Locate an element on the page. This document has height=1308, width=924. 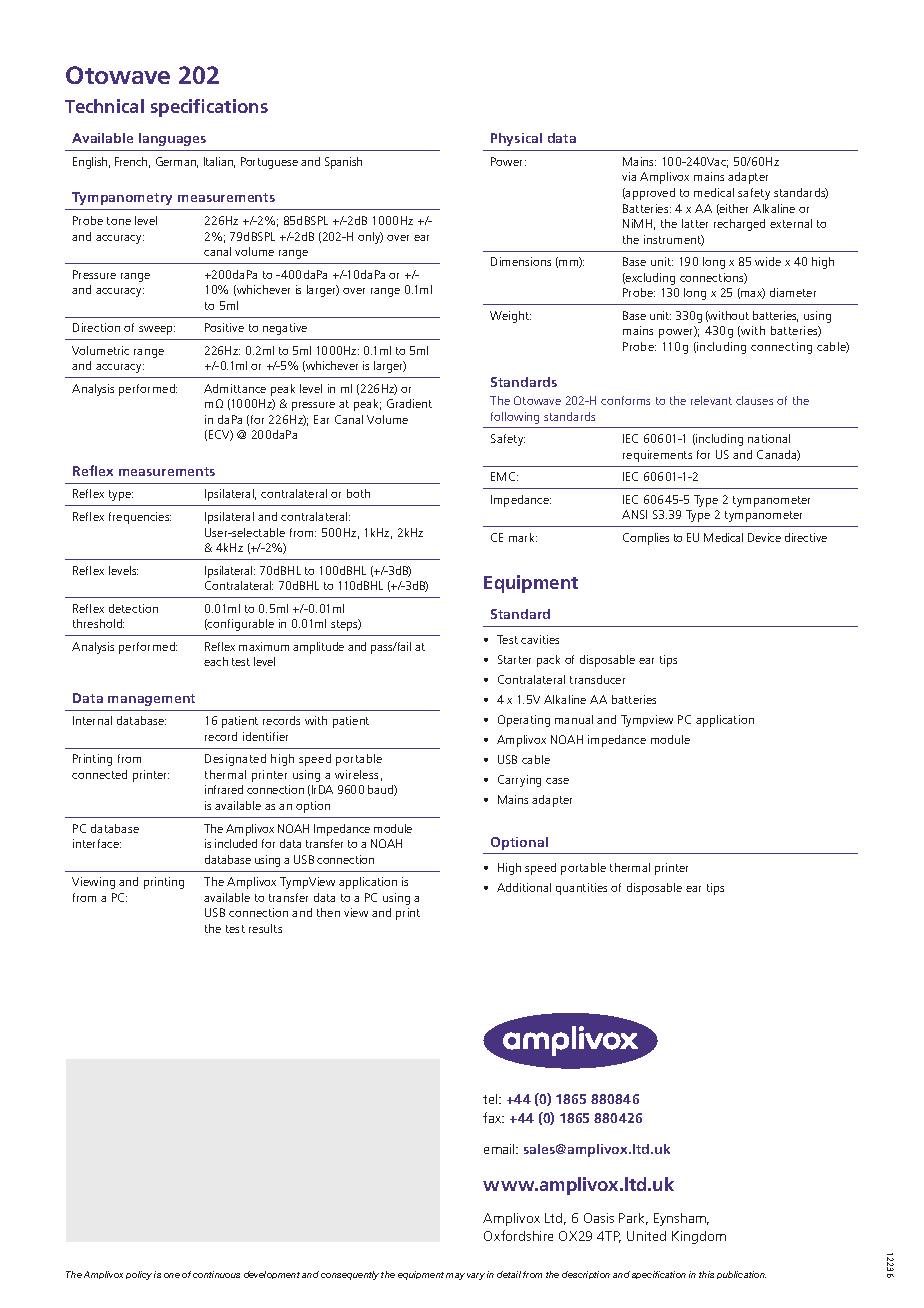
Additional is located at coordinates (524, 887).
